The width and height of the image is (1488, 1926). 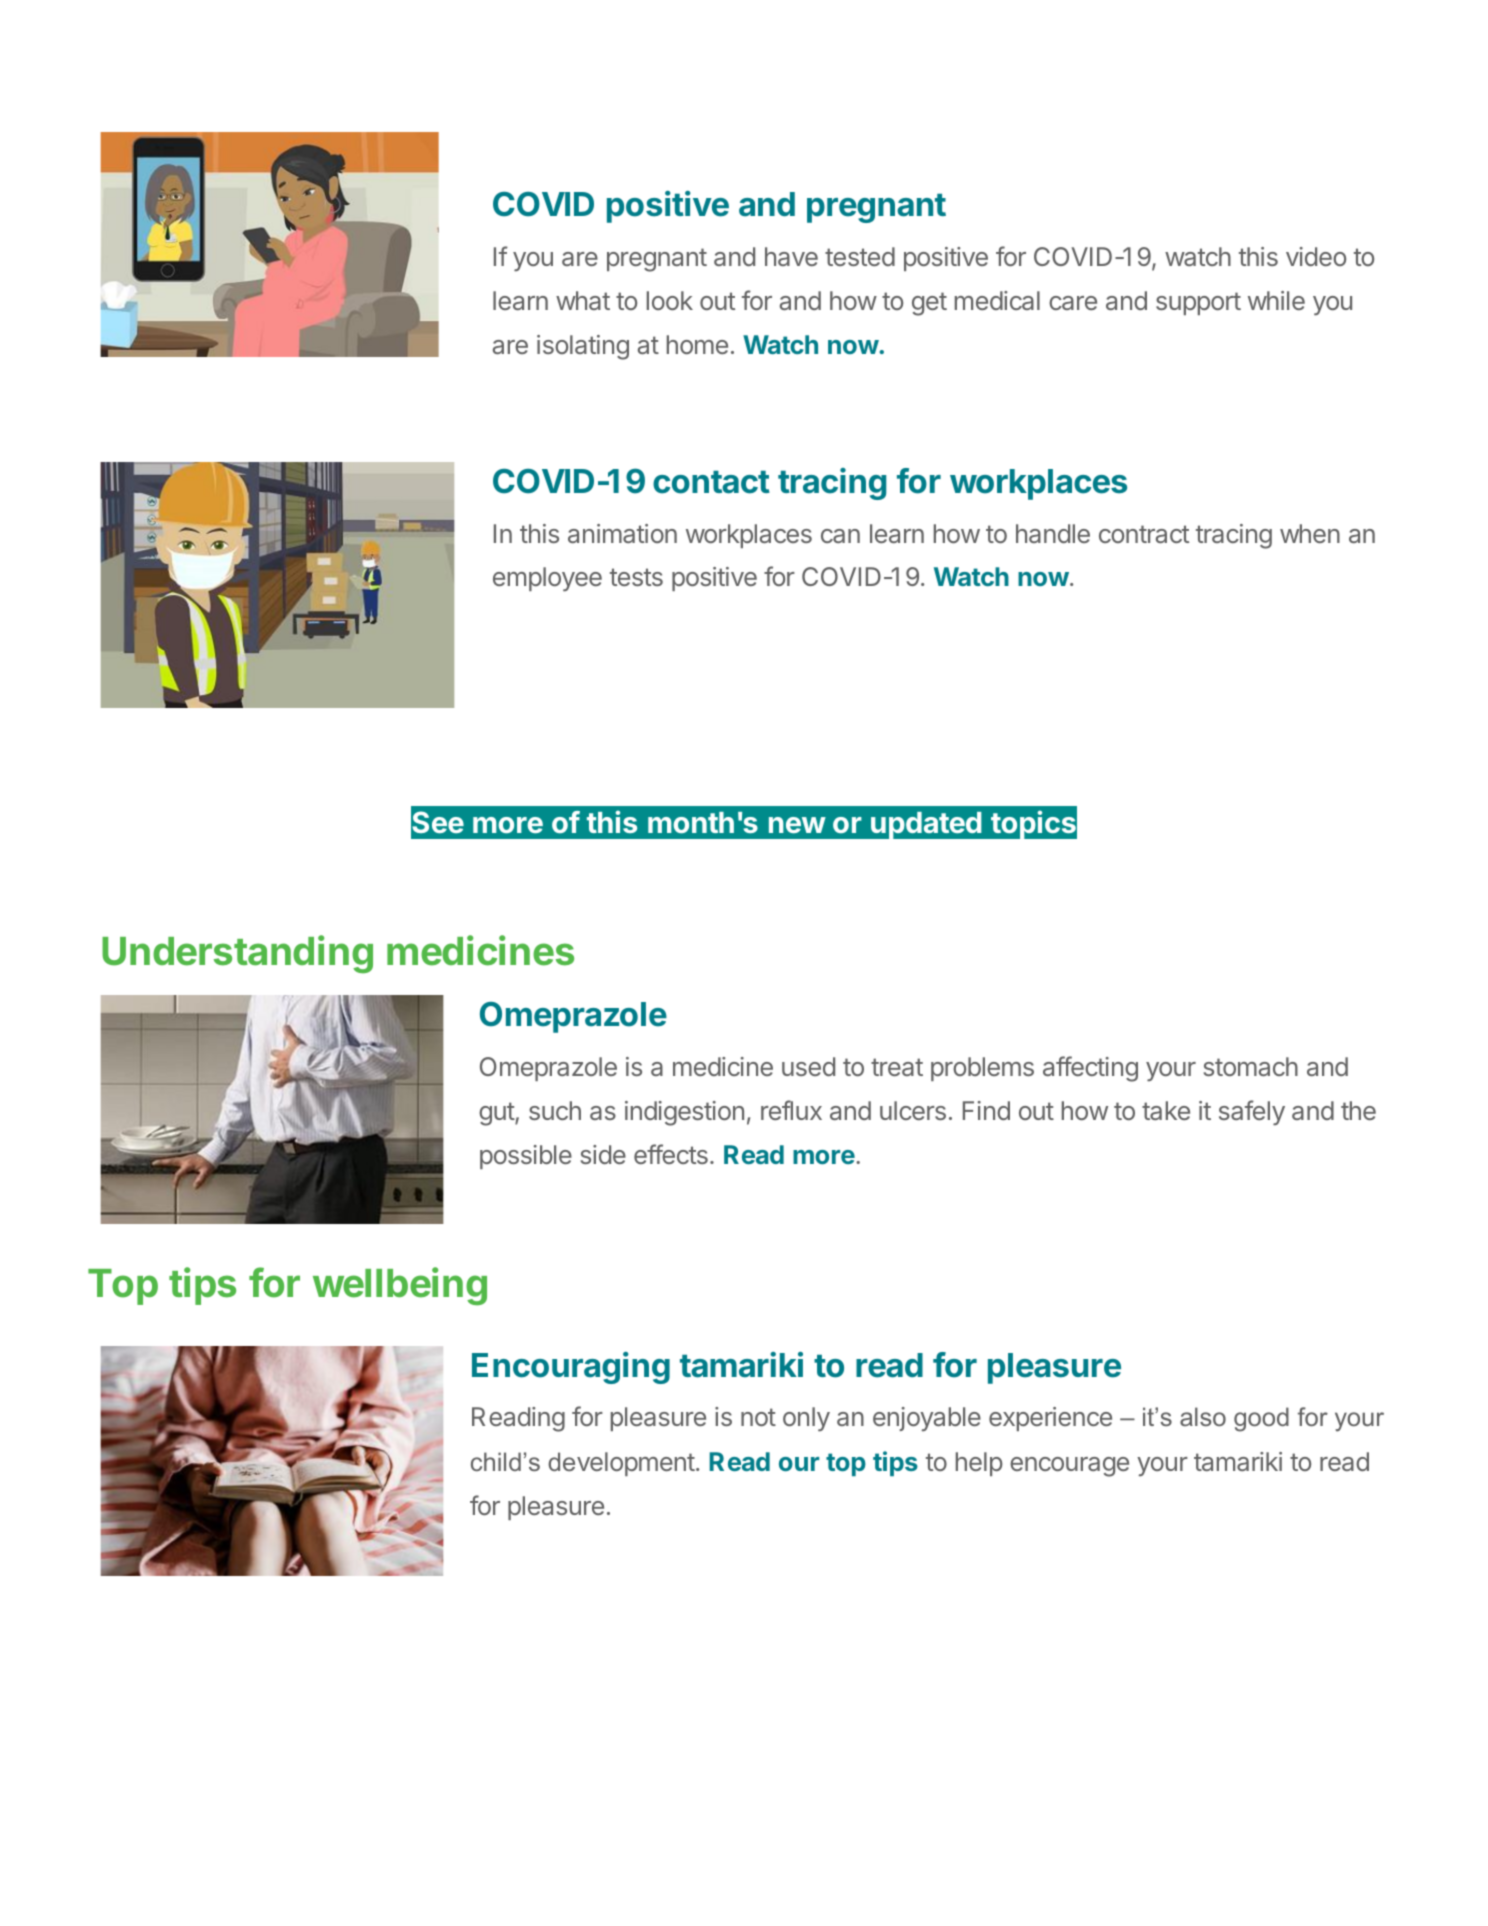 I want to click on when, so click(x=1310, y=533).
